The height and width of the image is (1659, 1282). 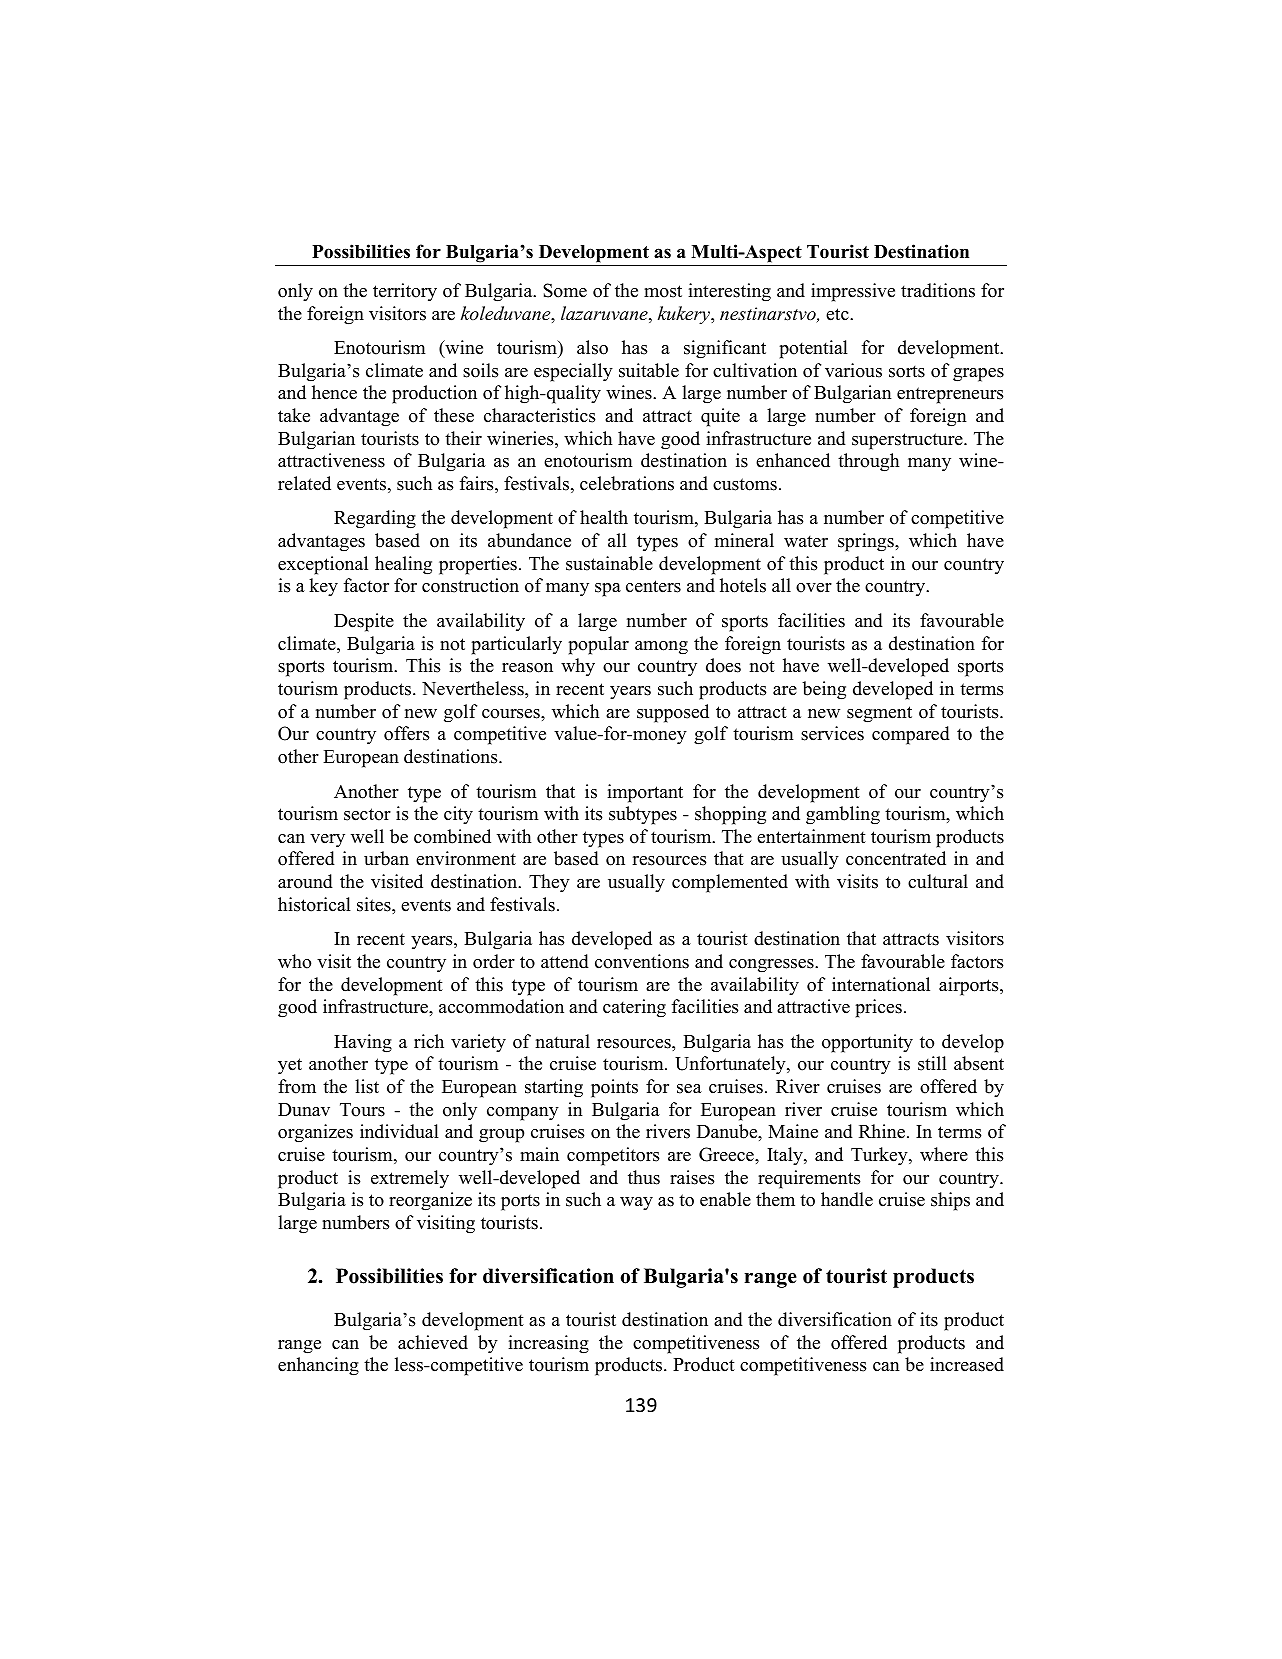 What do you see at coordinates (853, 292) in the image?
I see `impressive` at bounding box center [853, 292].
